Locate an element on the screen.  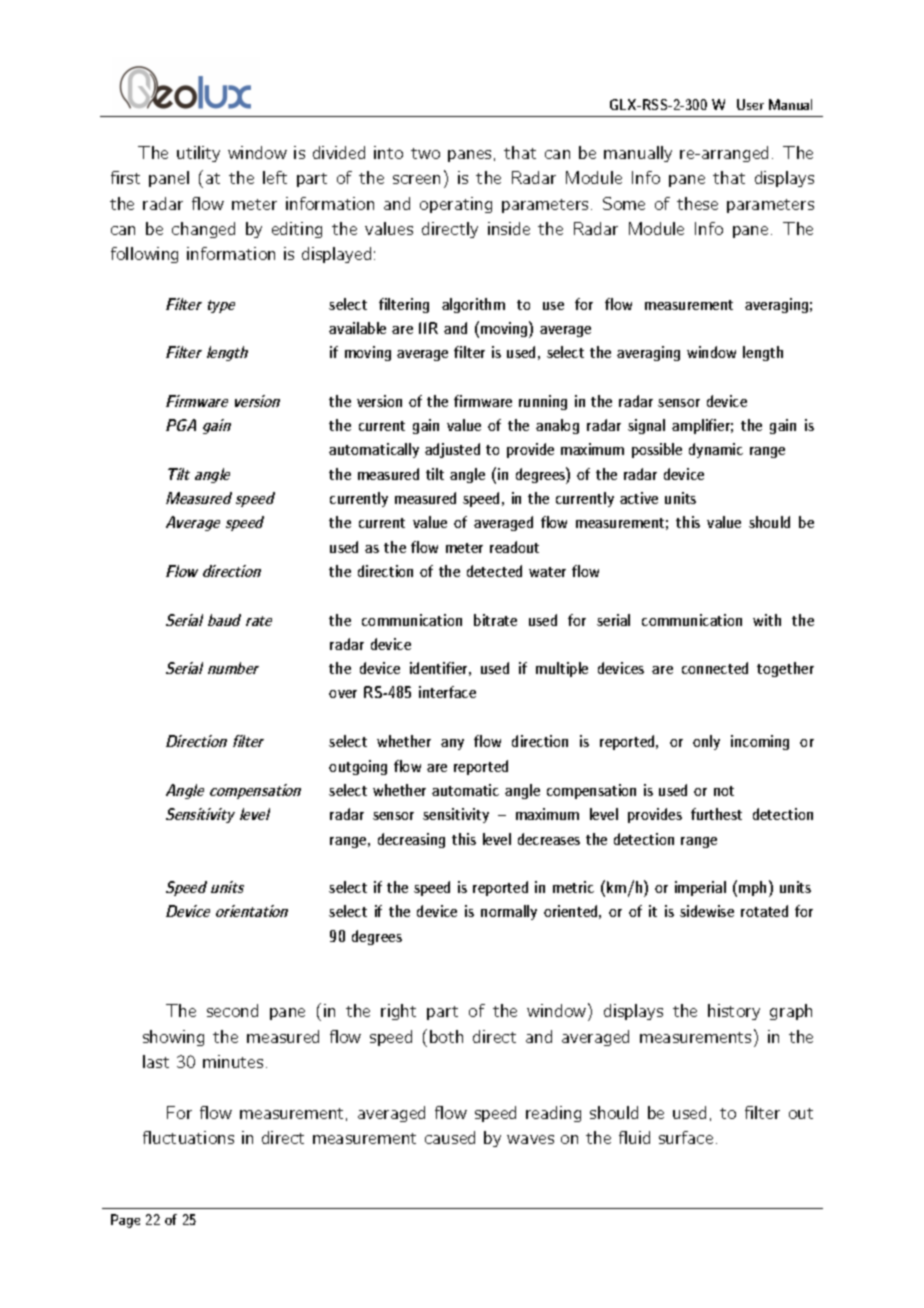
utility is located at coordinates (198, 154).
